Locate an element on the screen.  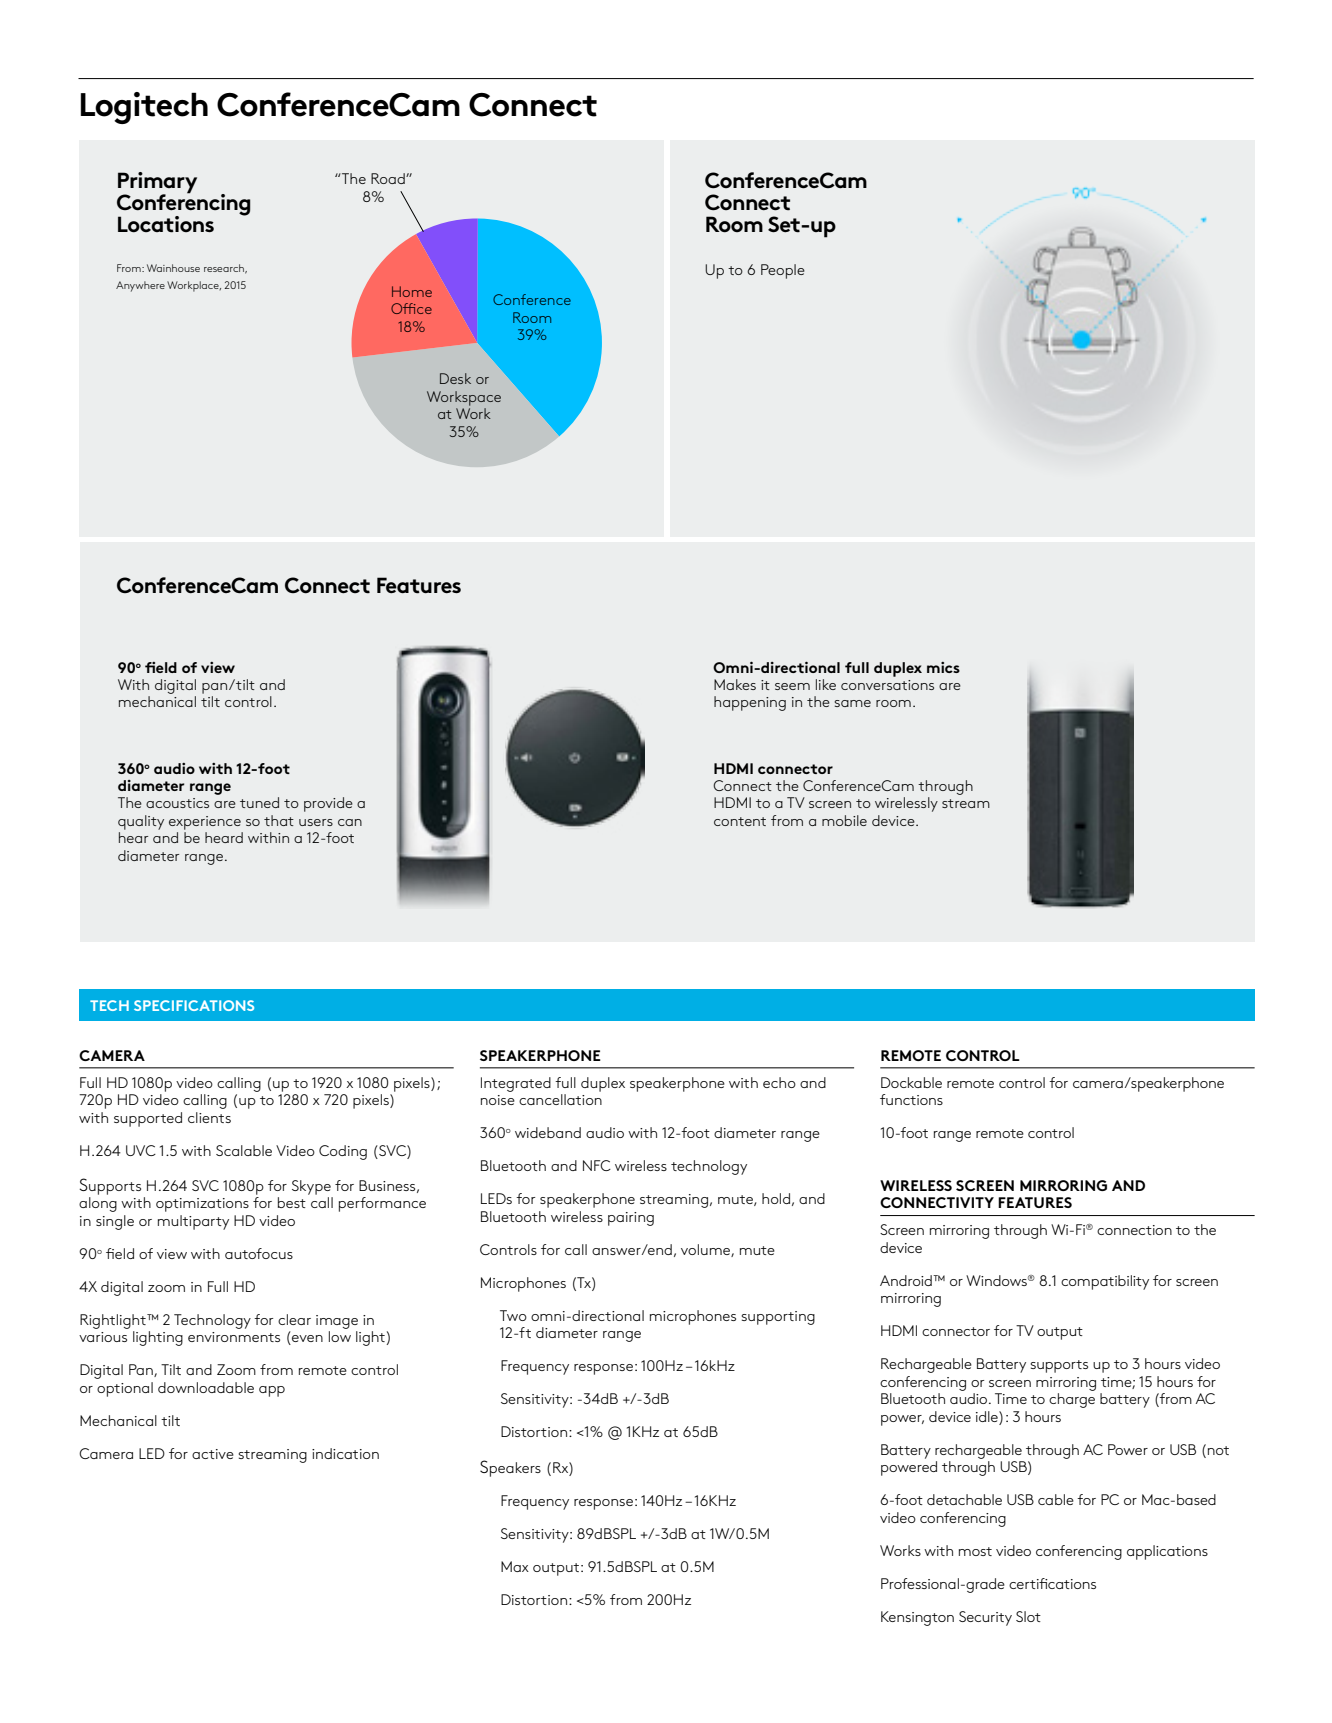
People is located at coordinates (783, 271).
